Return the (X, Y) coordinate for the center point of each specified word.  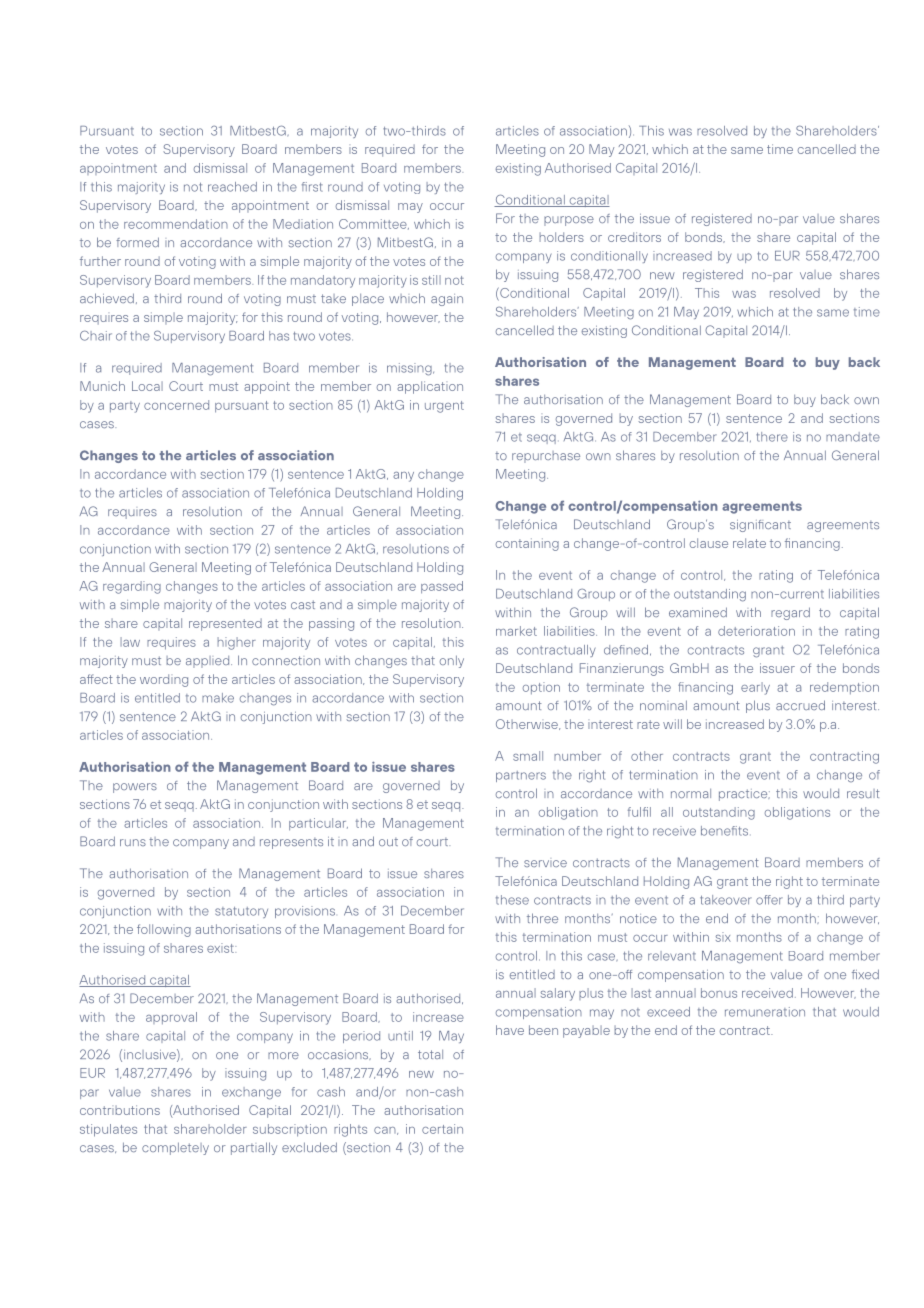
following (164, 930)
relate (749, 543)
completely (175, 1148)
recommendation (176, 224)
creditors (634, 237)
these (512, 900)
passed (442, 587)
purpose (569, 221)
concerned (176, 405)
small (528, 756)
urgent (444, 407)
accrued (800, 705)
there (772, 437)
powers (135, 788)
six (723, 937)
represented (225, 624)
